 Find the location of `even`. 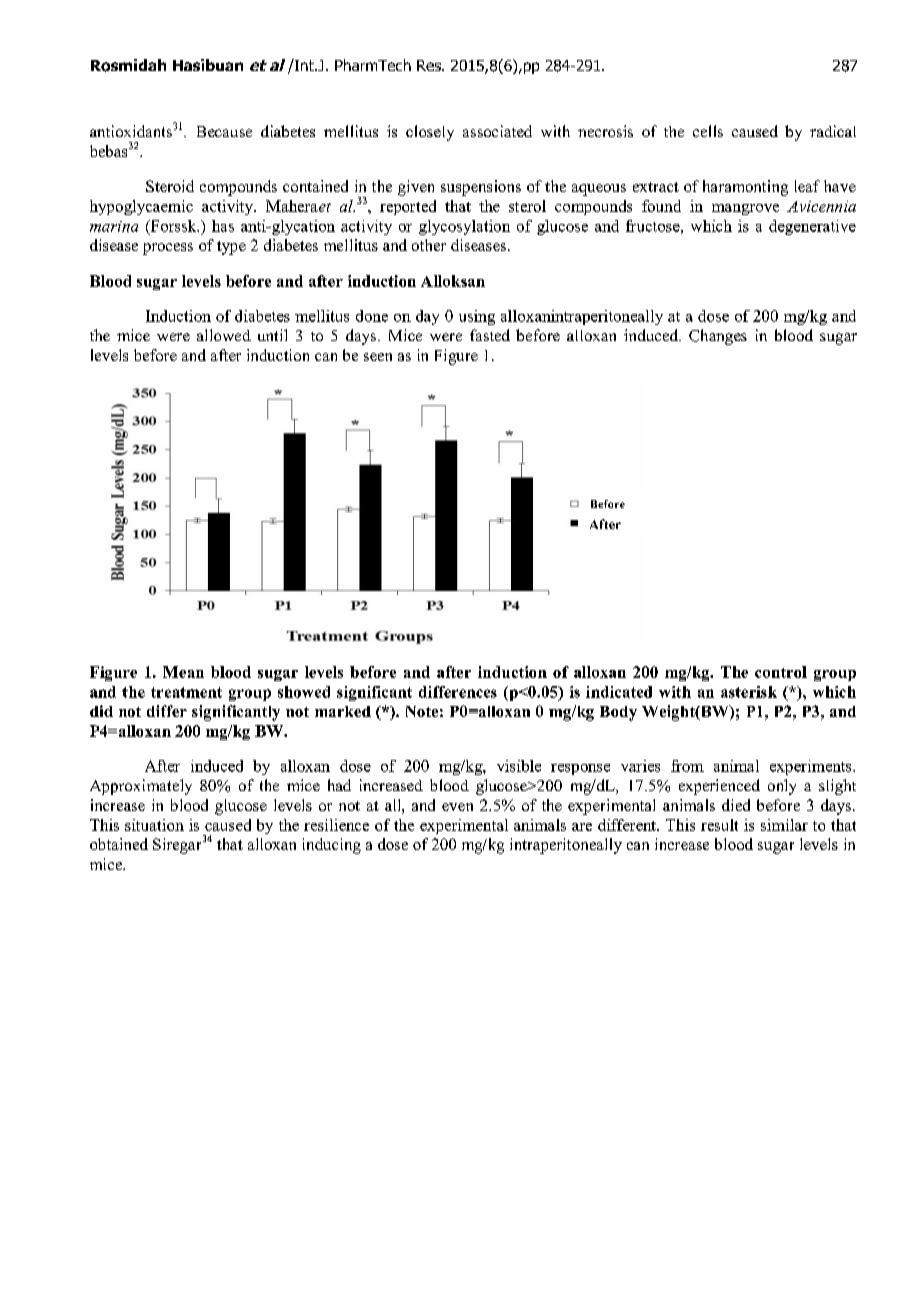

even is located at coordinates (457, 807).
